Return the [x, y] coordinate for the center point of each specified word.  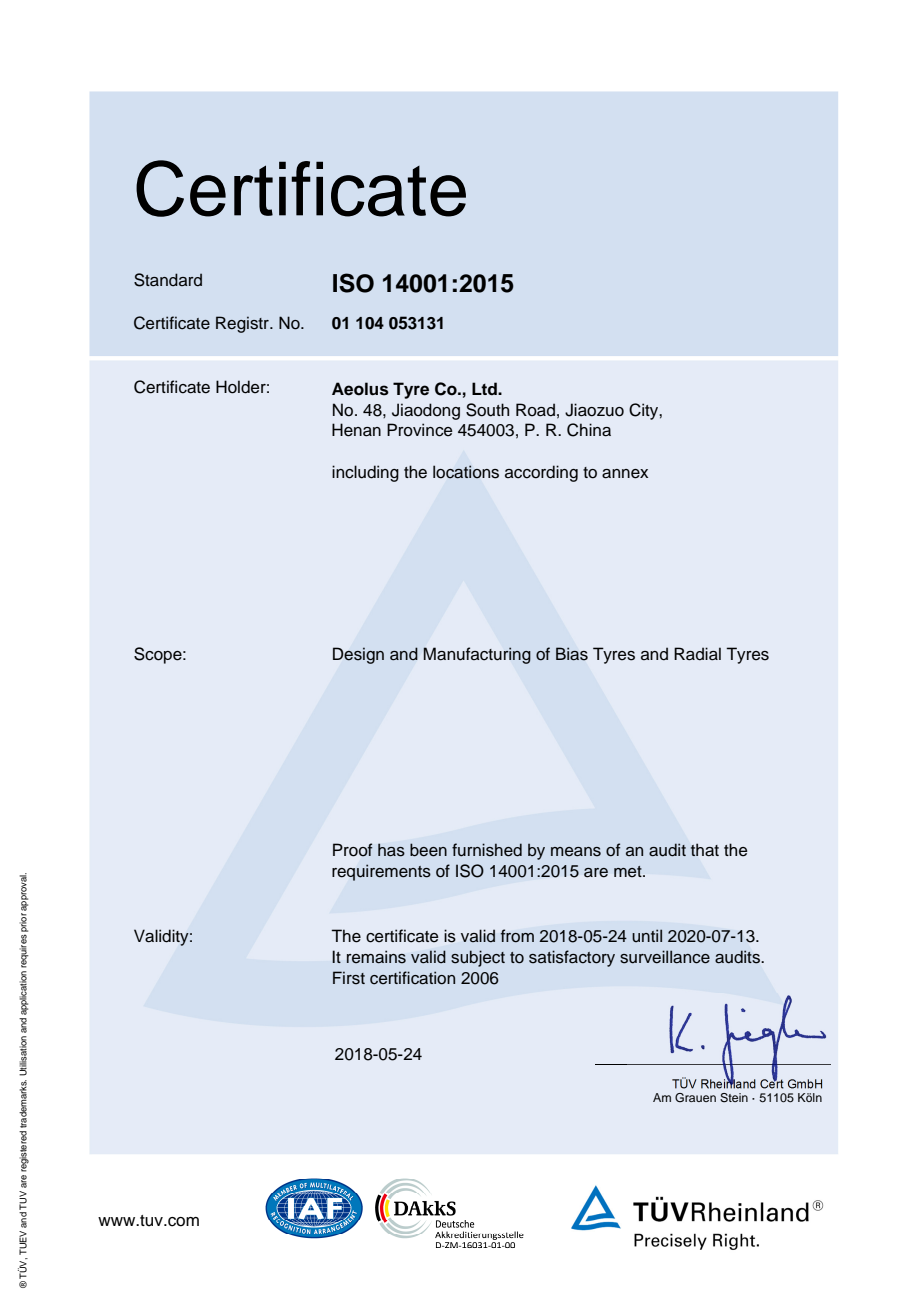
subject [478, 958]
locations [466, 472]
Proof [353, 850]
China [589, 430]
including [365, 473]
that [705, 850]
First [349, 978]
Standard [168, 280]
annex [625, 474]
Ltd [485, 388]
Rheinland [728, 1082]
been [428, 850]
